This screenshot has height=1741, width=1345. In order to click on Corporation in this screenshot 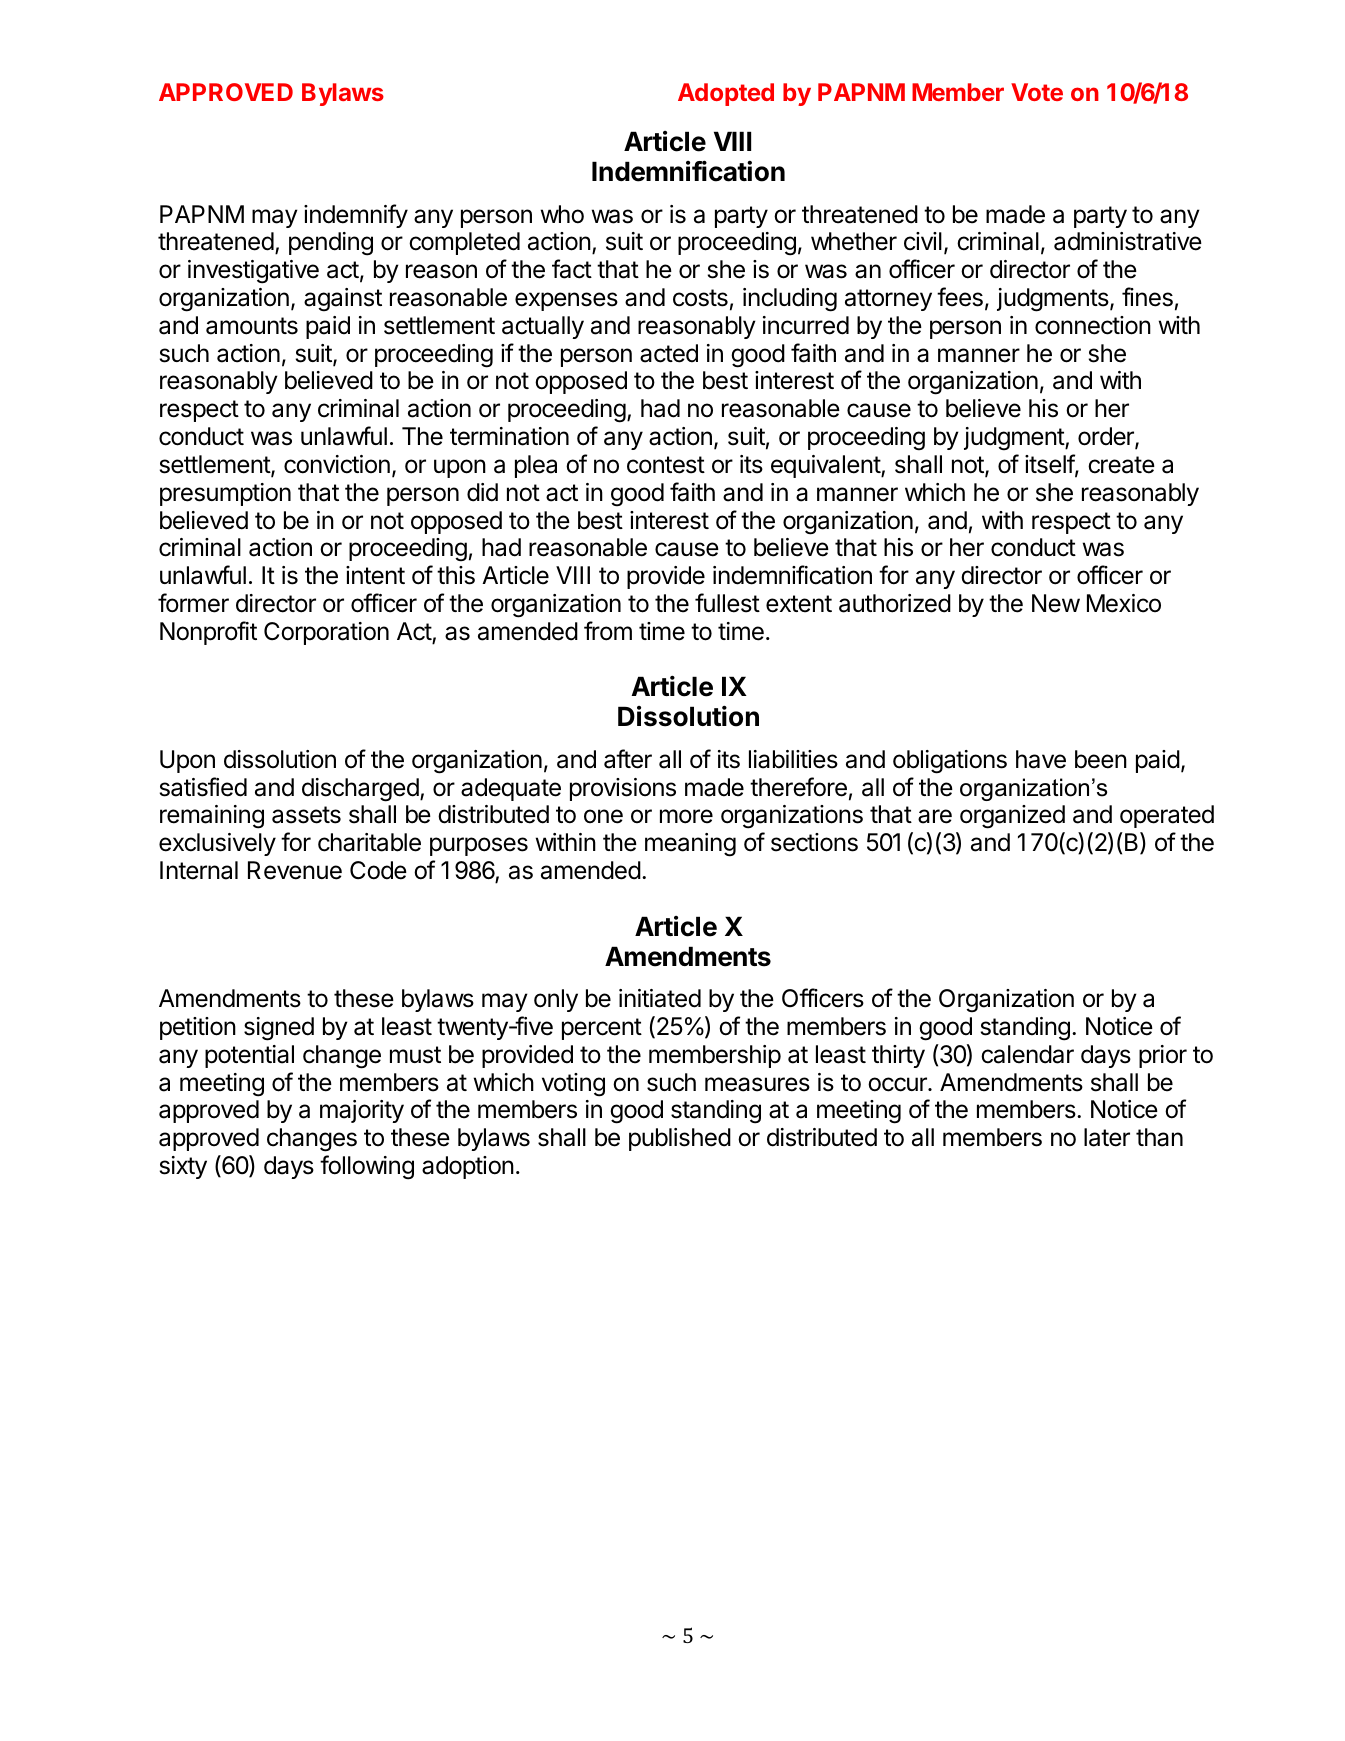, I will do `click(326, 633)`.
